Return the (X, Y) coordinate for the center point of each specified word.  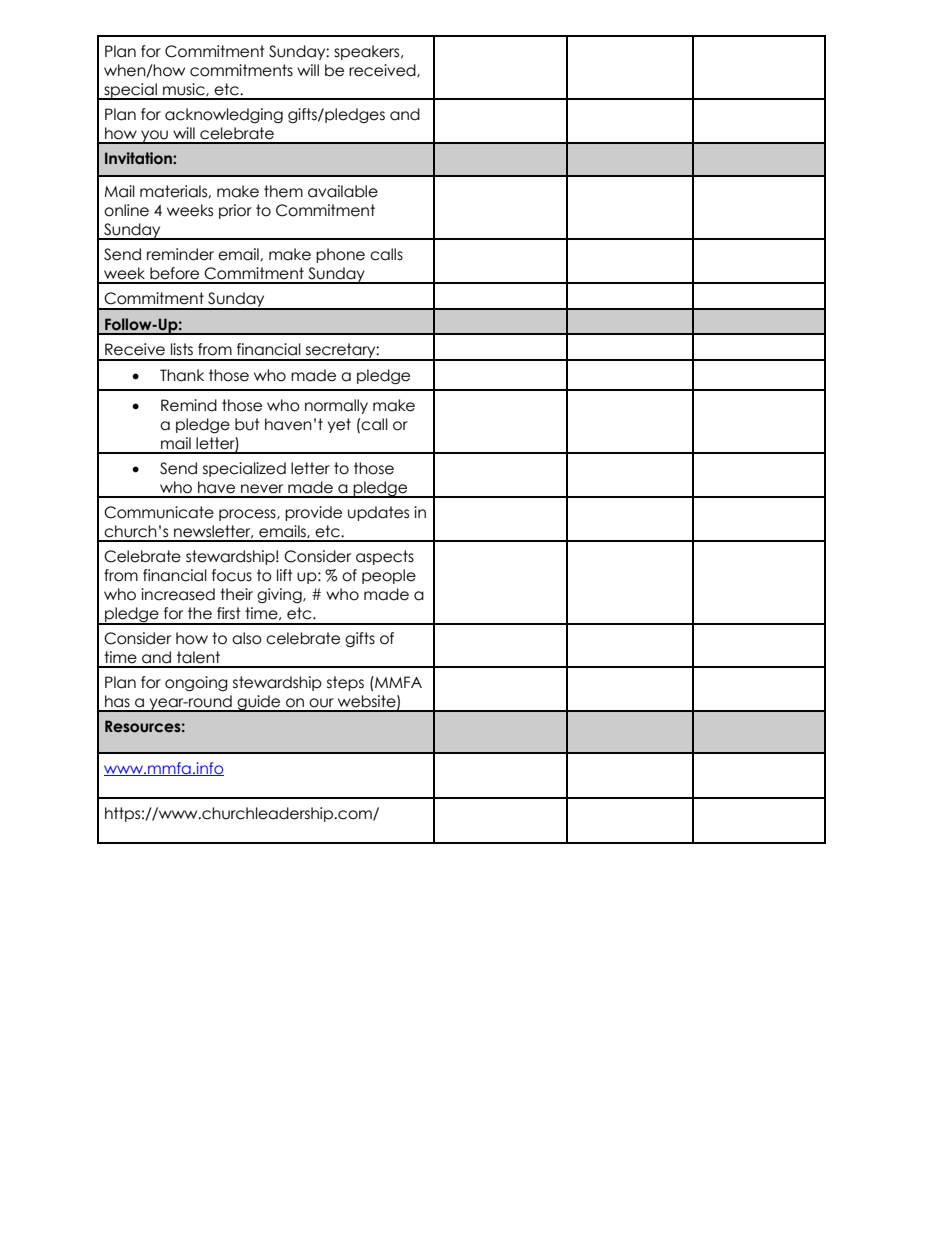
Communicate (159, 512)
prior (235, 211)
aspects (385, 557)
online (126, 210)
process (248, 515)
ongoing (196, 683)
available (343, 191)
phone (340, 255)
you (154, 137)
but (247, 424)
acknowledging (224, 115)
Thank (182, 375)
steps (345, 683)
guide (259, 703)
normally (336, 406)
